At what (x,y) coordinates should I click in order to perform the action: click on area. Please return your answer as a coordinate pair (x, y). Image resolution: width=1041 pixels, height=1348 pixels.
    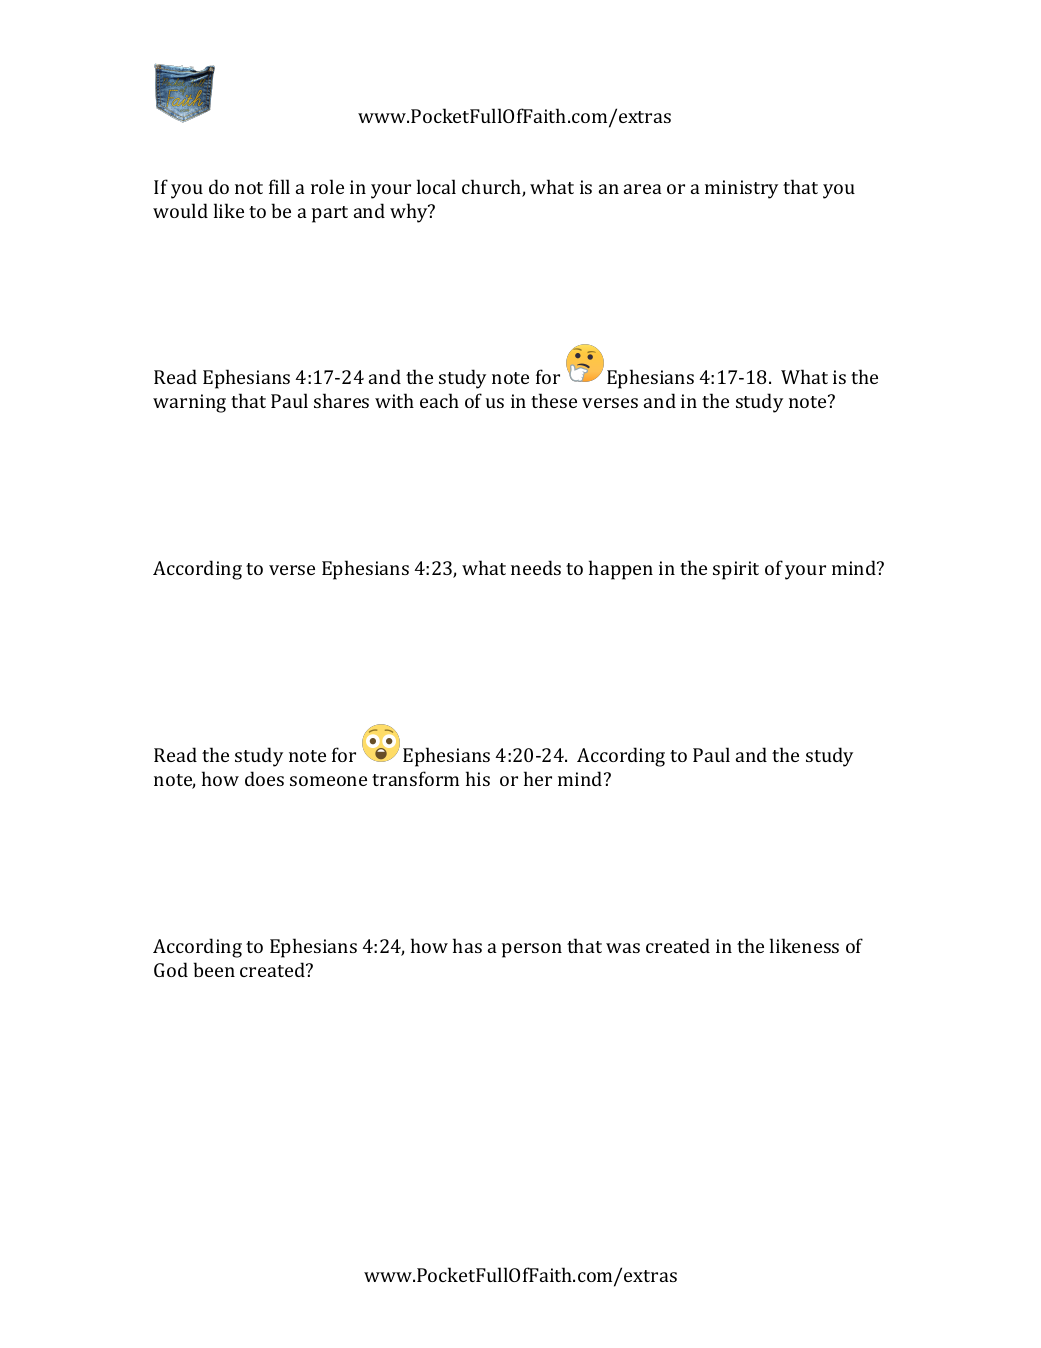
    Looking at the image, I should click on (643, 189).
